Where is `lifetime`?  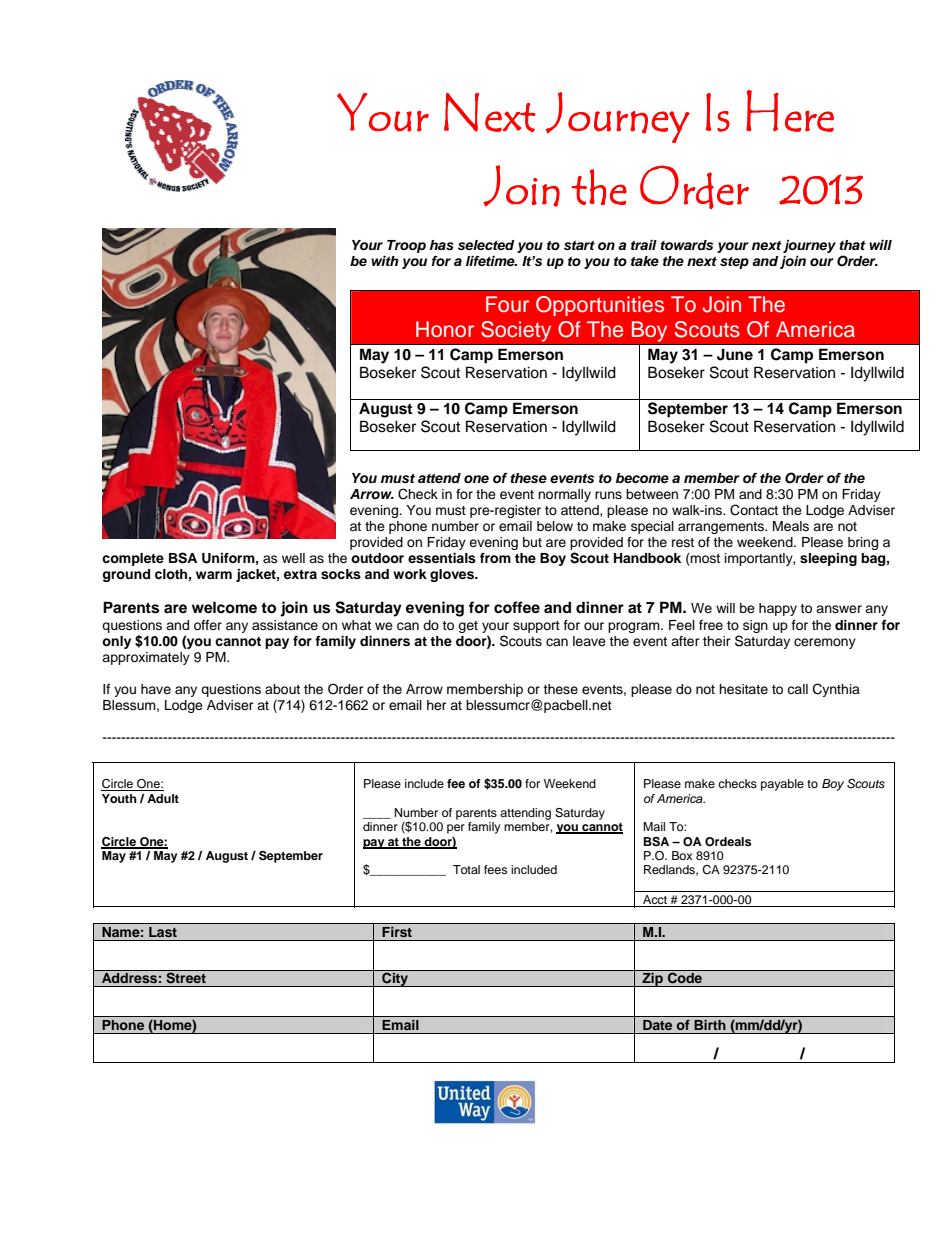 lifetime is located at coordinates (491, 261).
